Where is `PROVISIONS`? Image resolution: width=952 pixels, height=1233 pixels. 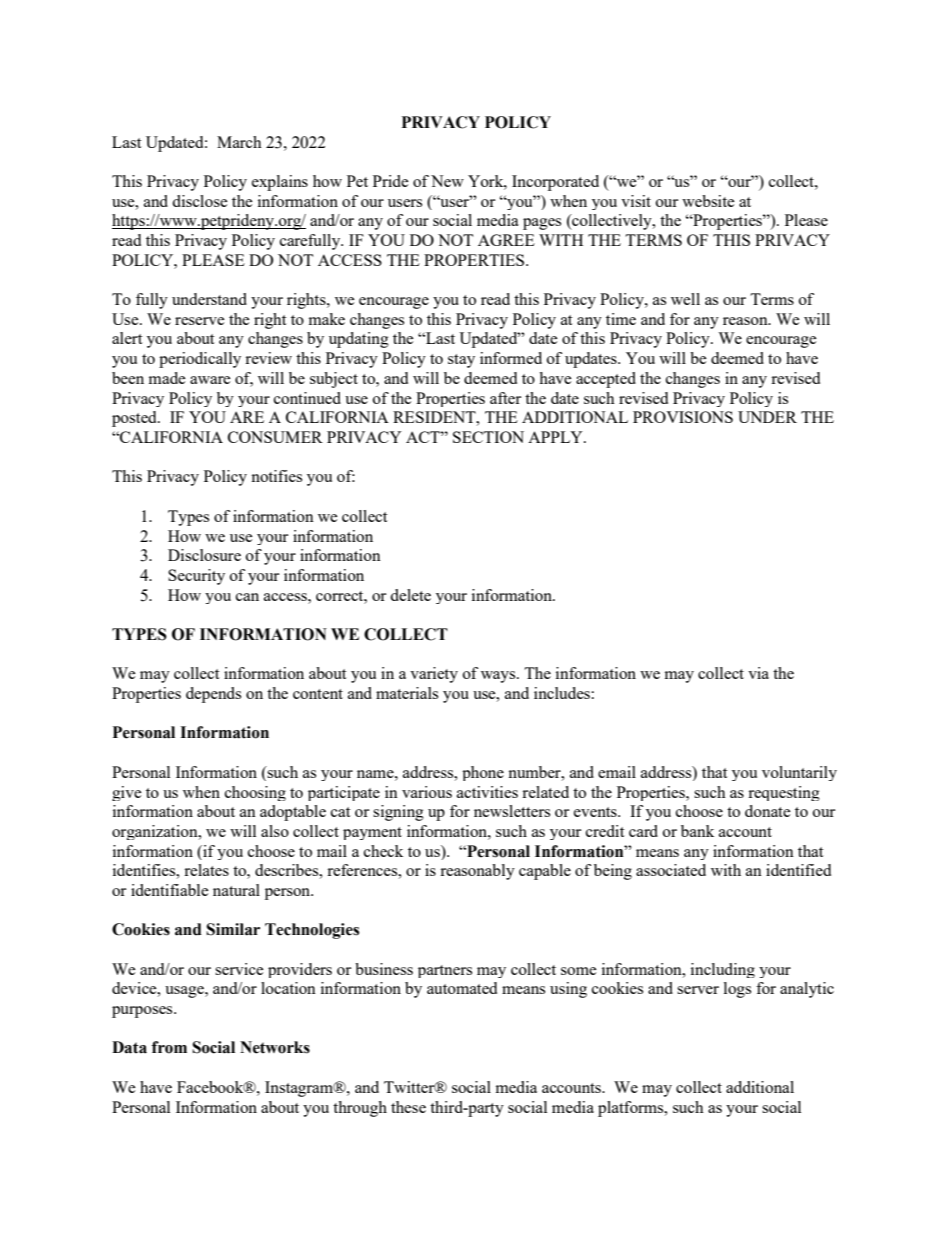
PROVISIONS is located at coordinates (683, 417).
